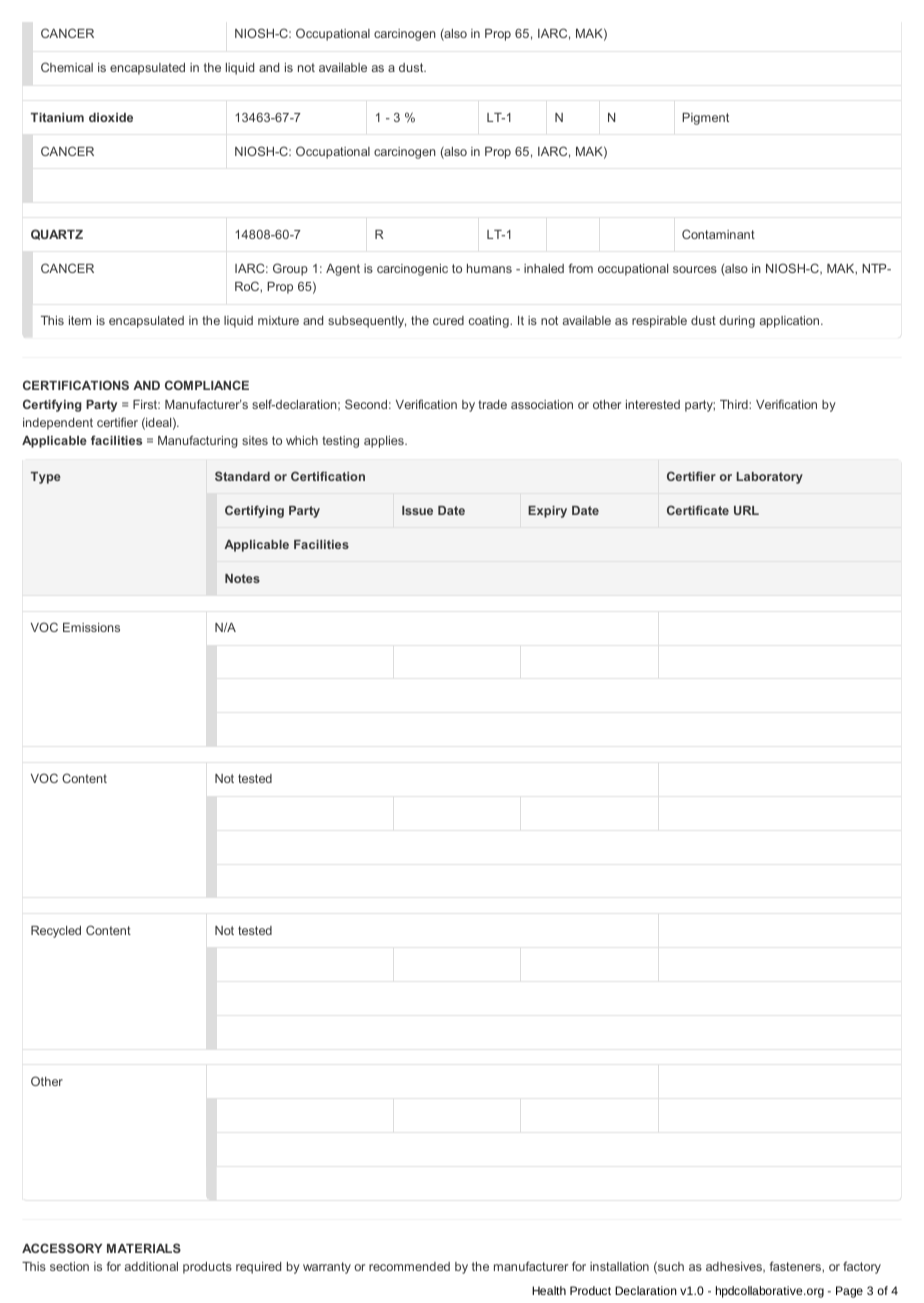 The height and width of the page is (1303, 924). I want to click on URL, so click(746, 510).
